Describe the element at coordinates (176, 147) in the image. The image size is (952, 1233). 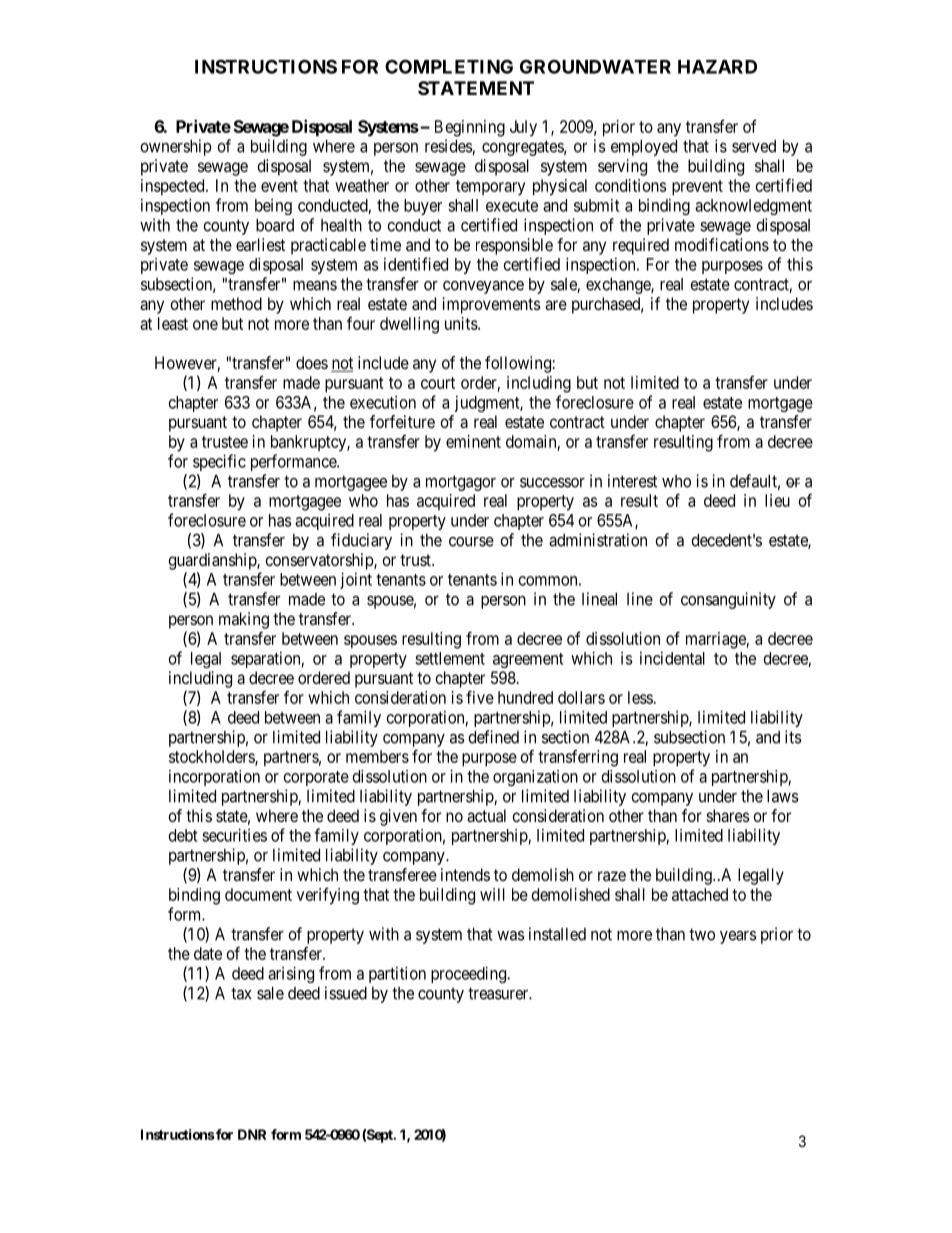
I see `ownership` at that location.
